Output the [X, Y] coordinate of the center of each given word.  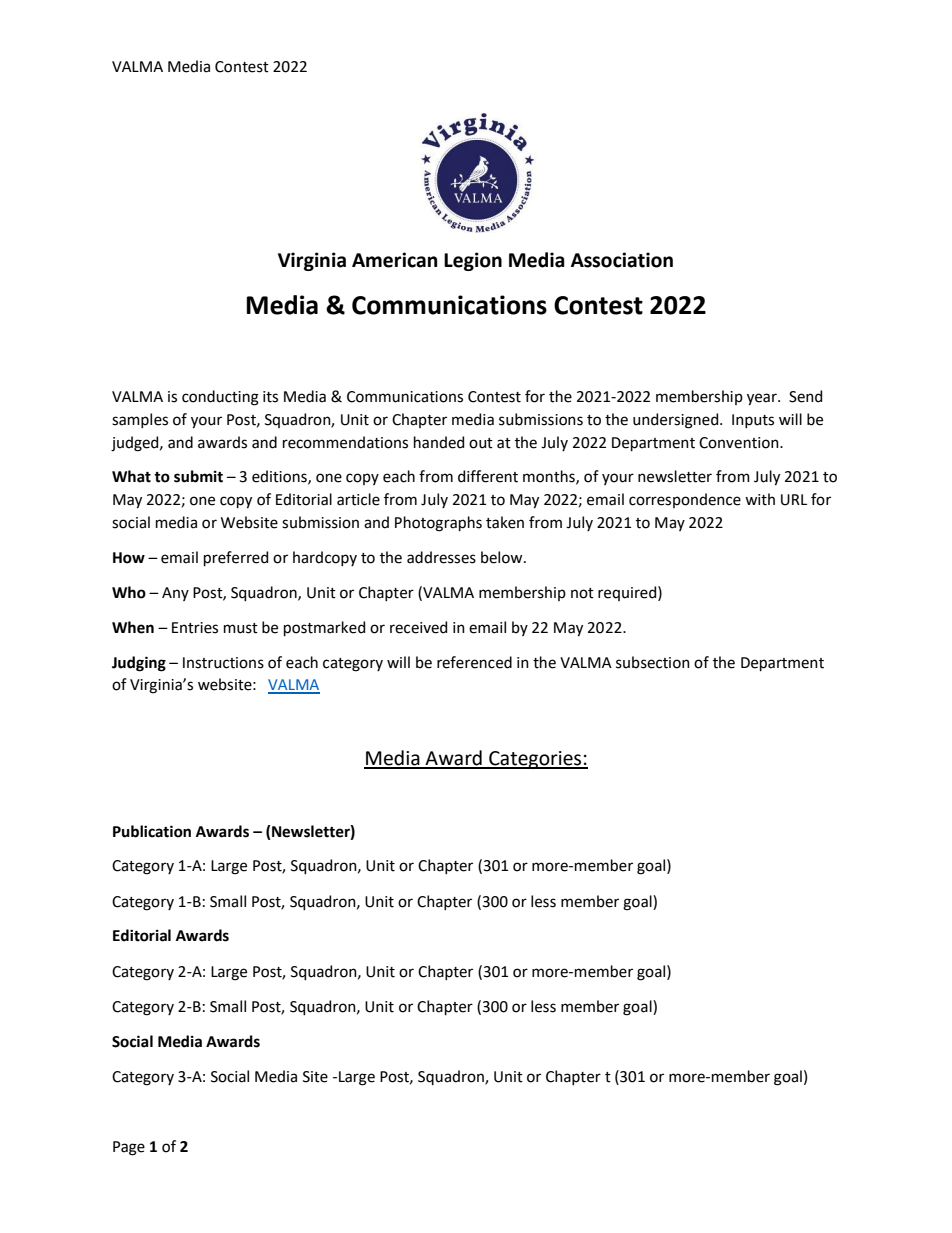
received [418, 627]
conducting [220, 398]
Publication [152, 831]
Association [622, 260]
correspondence [685, 500]
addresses [441, 557]
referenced [474, 662]
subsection [653, 662]
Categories [535, 760]
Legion [473, 261]
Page [129, 1148]
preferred [236, 558]
